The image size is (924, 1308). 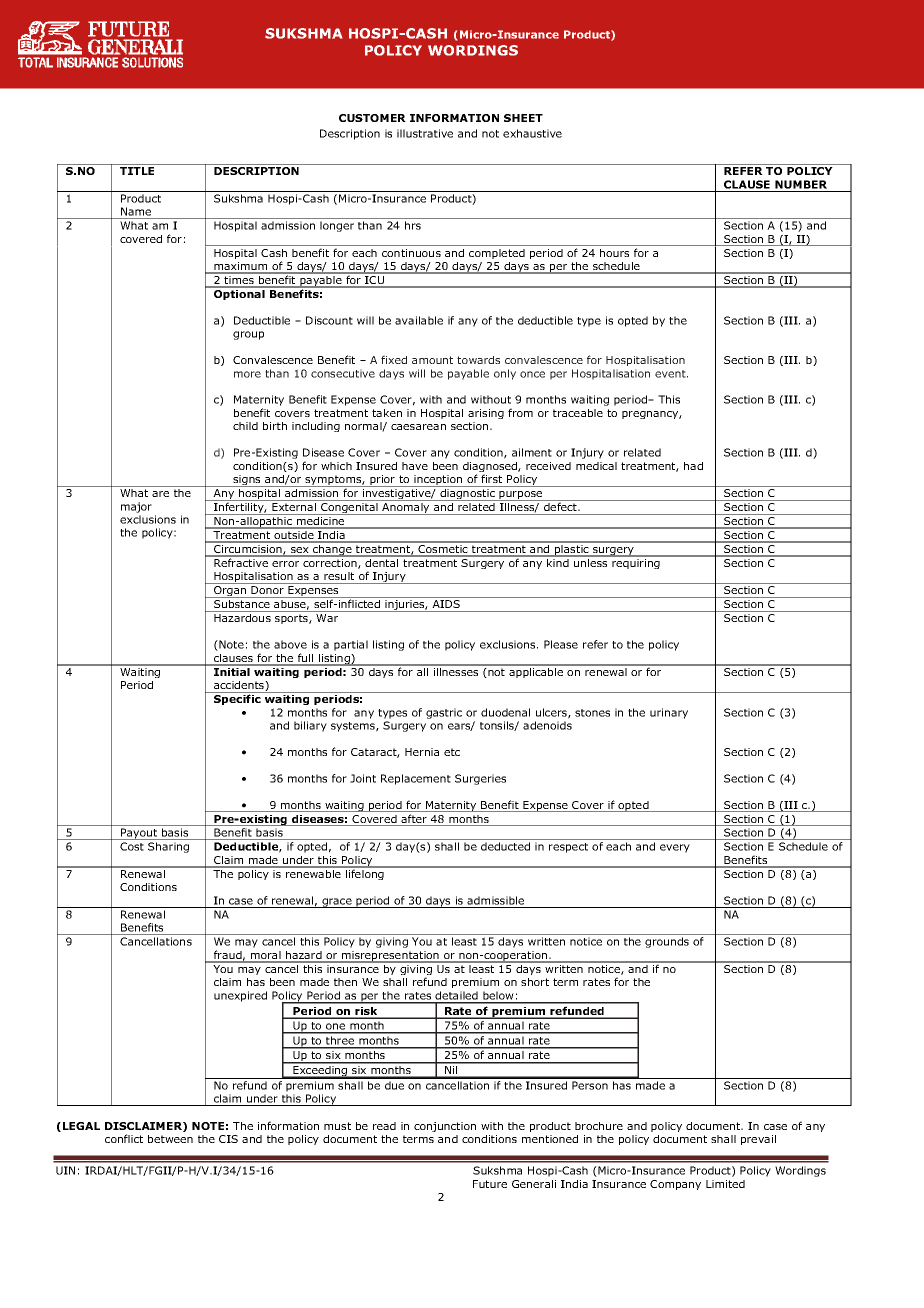 What do you see at coordinates (418, 427) in the image?
I see `caesarean` at bounding box center [418, 427].
